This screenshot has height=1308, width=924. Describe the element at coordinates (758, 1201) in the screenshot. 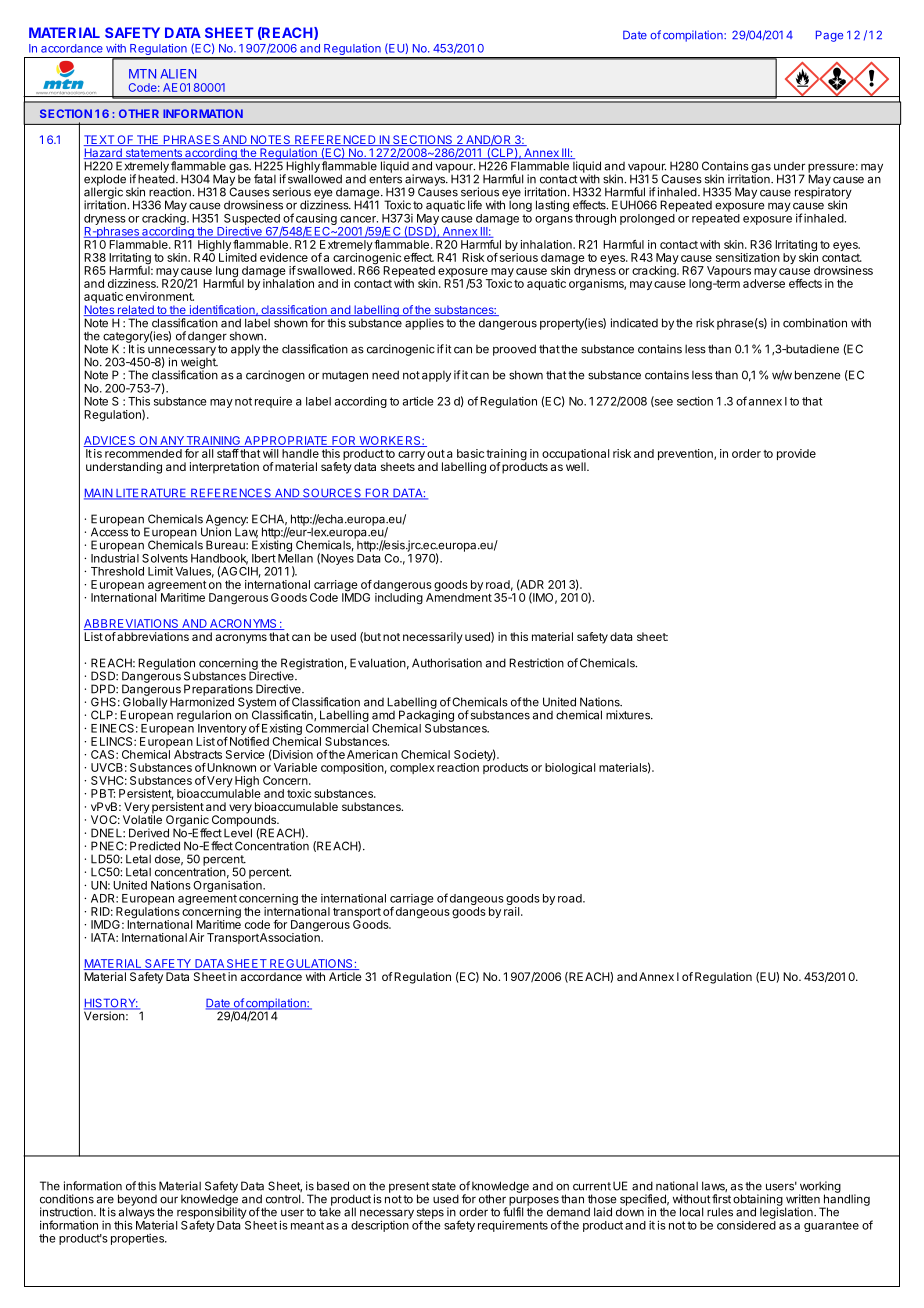

I see `obtaining` at that location.
